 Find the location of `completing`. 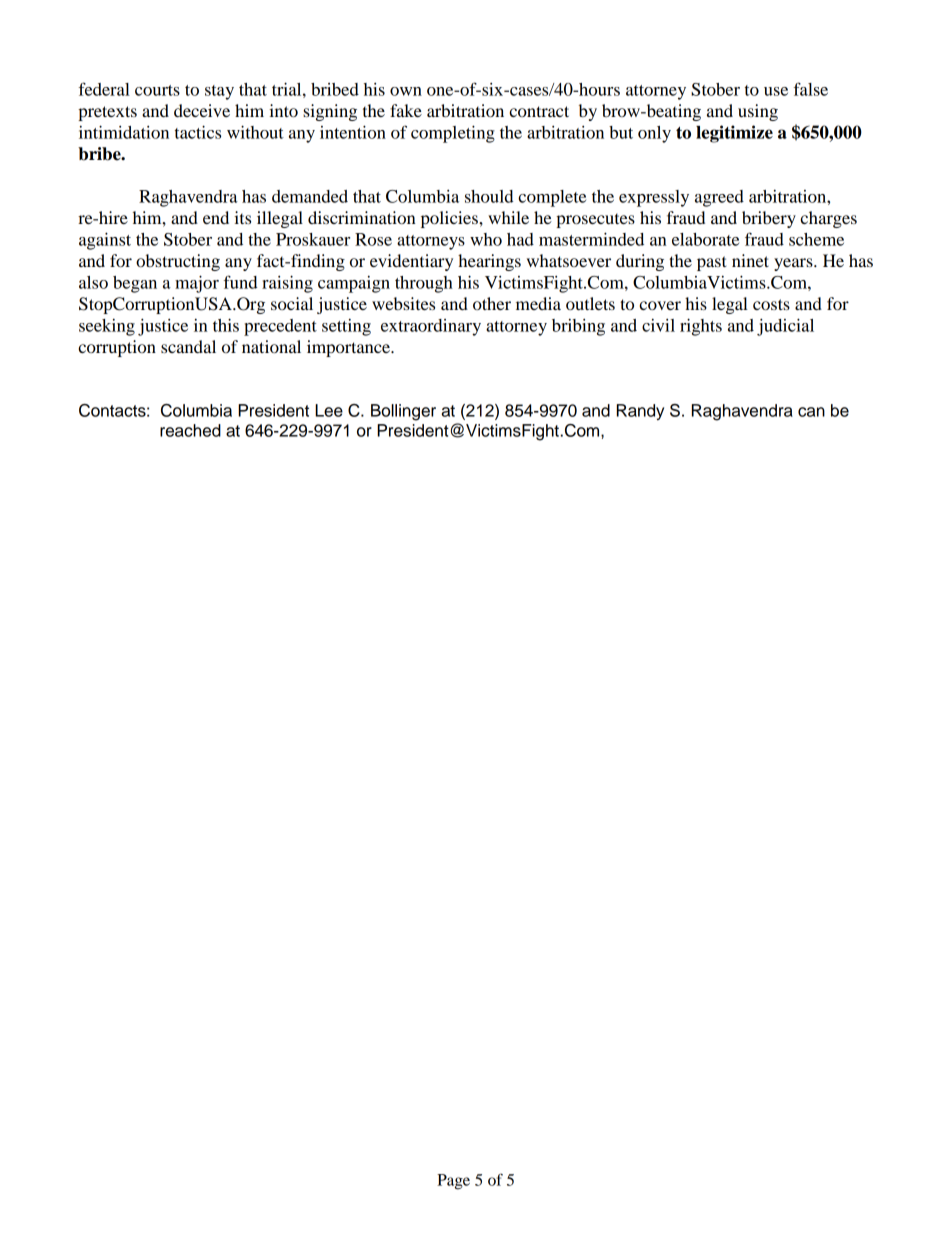

completing is located at coordinates (453, 134).
